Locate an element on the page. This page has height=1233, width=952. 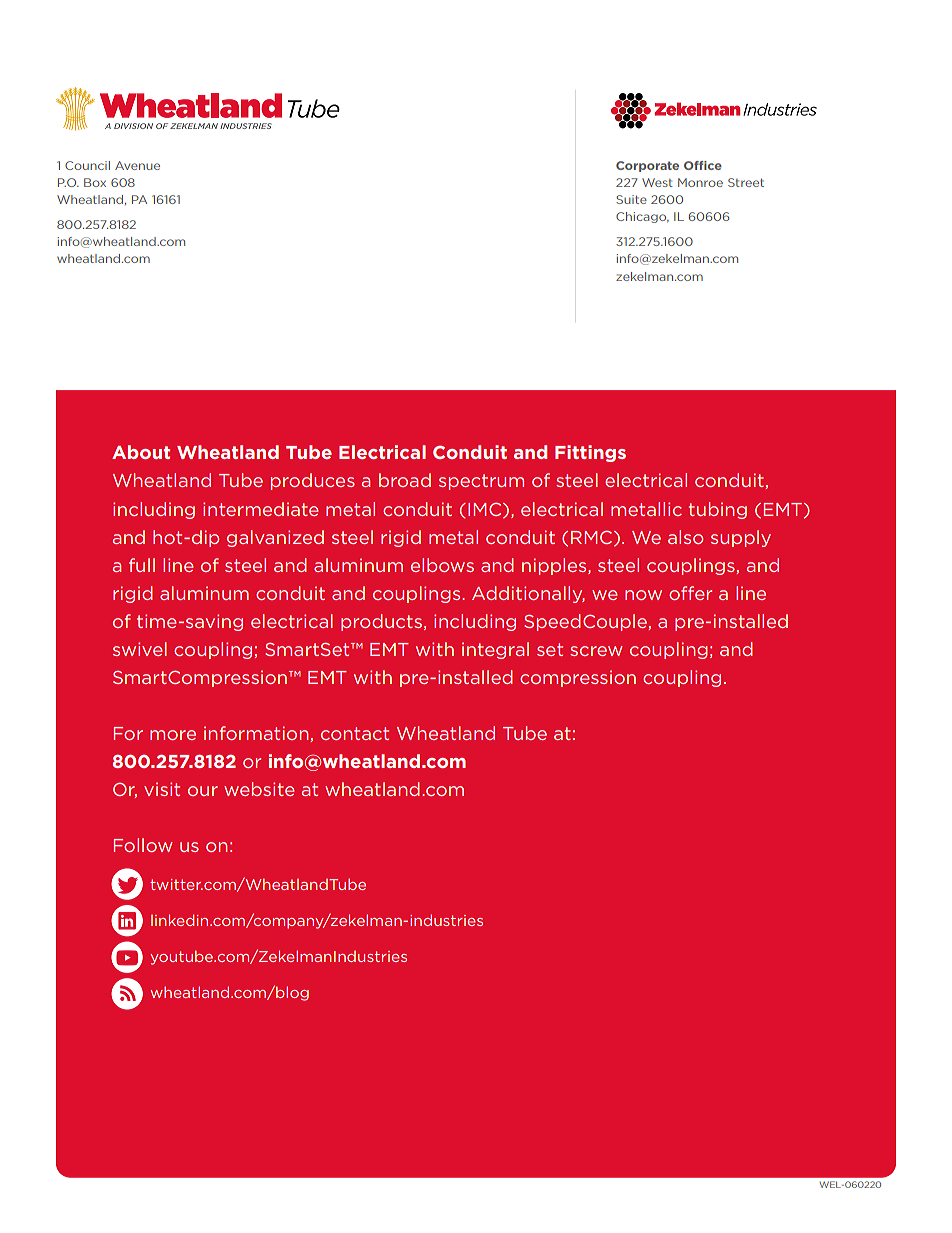
more is located at coordinates (173, 735).
